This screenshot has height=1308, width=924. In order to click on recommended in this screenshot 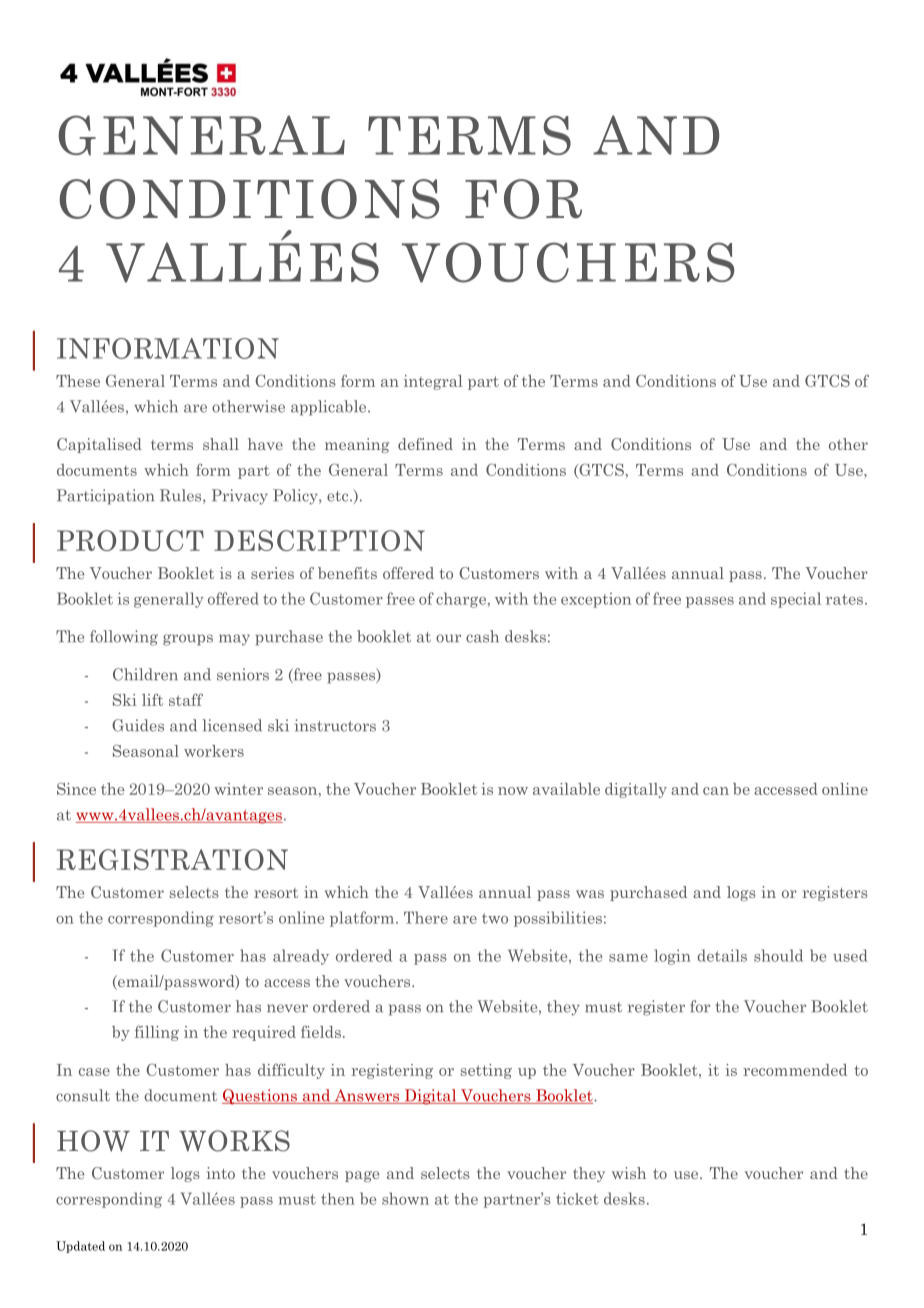, I will do `click(795, 1070)`.
